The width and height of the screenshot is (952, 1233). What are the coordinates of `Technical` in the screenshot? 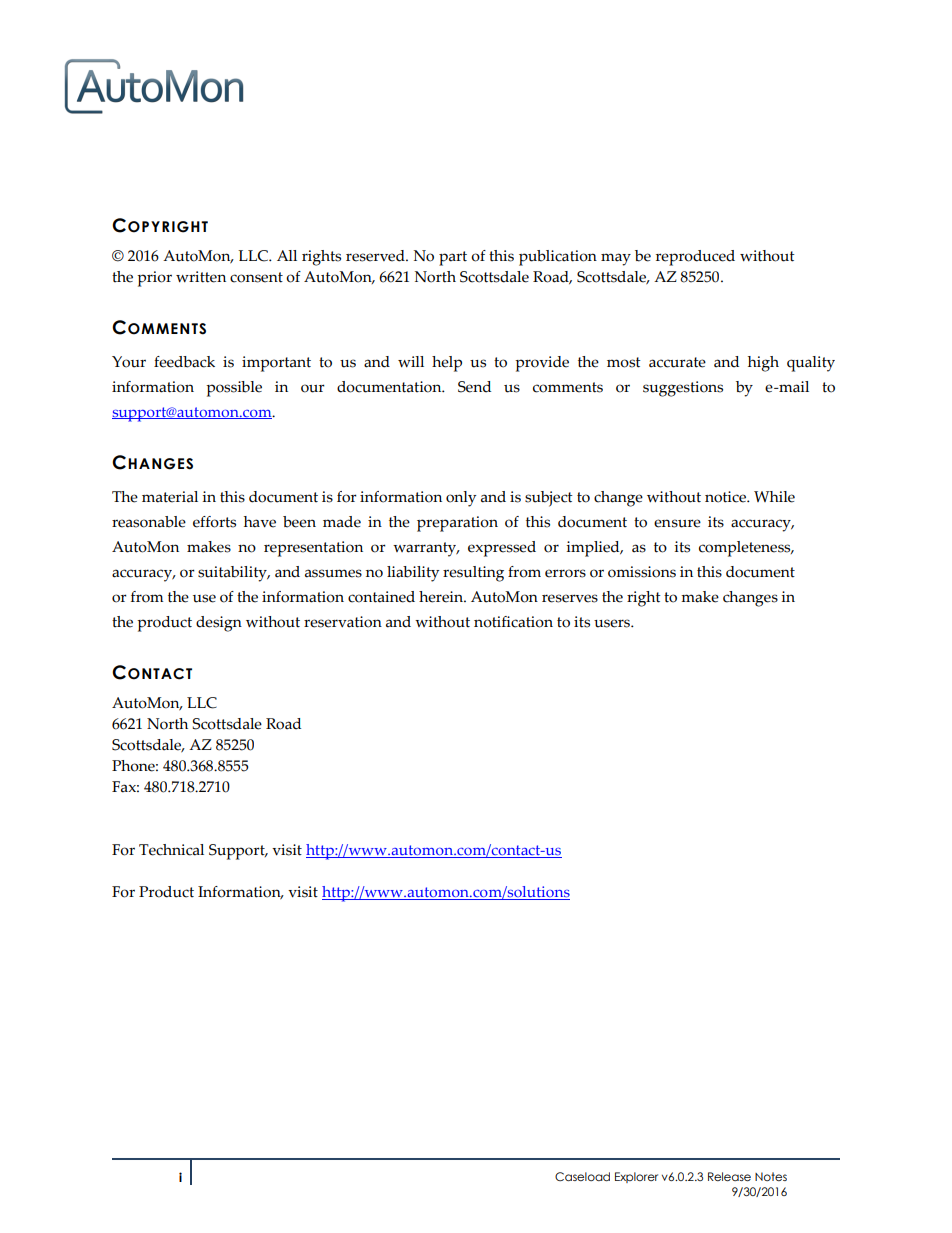 It's located at (171, 850).
